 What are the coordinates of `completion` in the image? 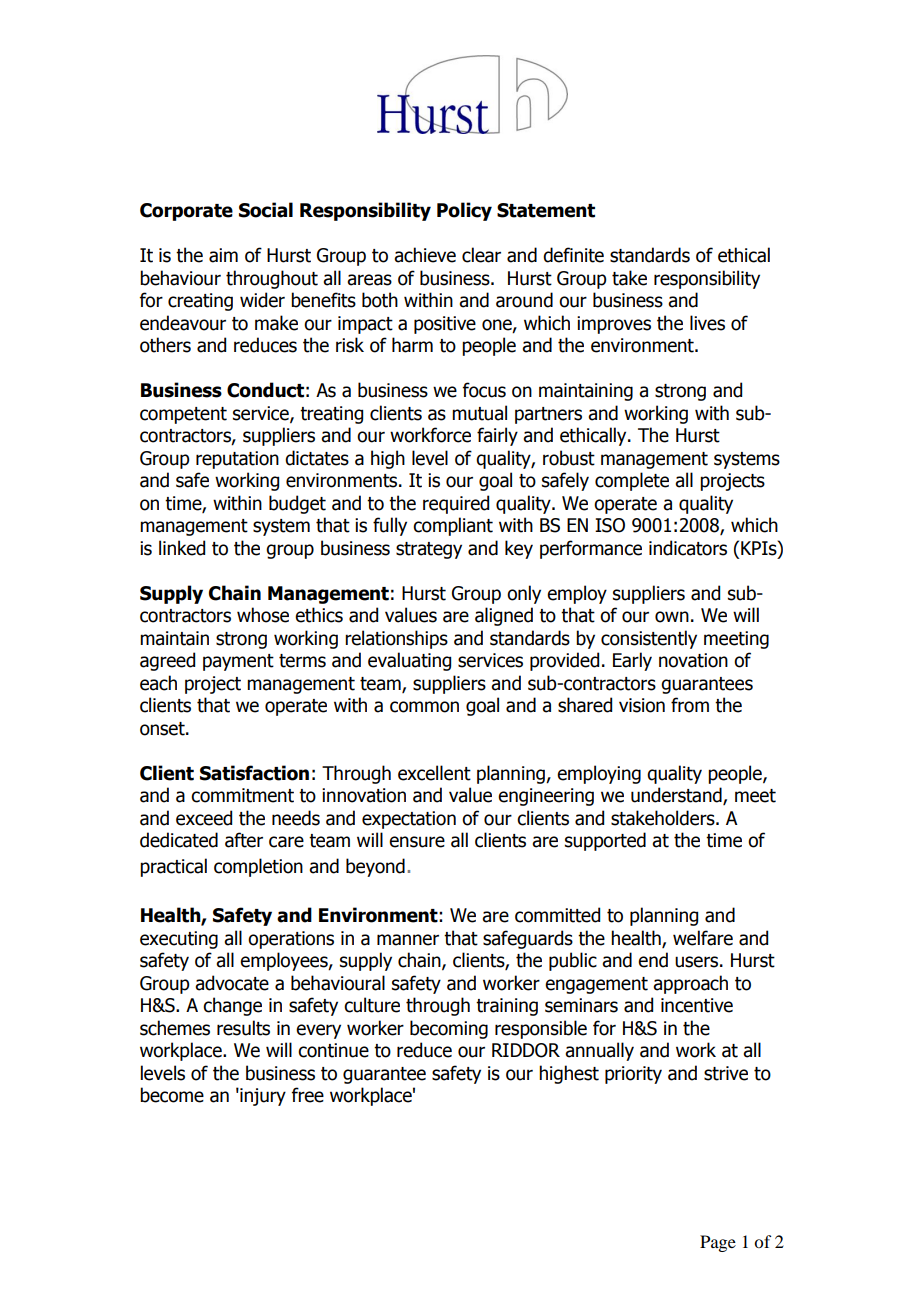 It's located at (258, 867).
